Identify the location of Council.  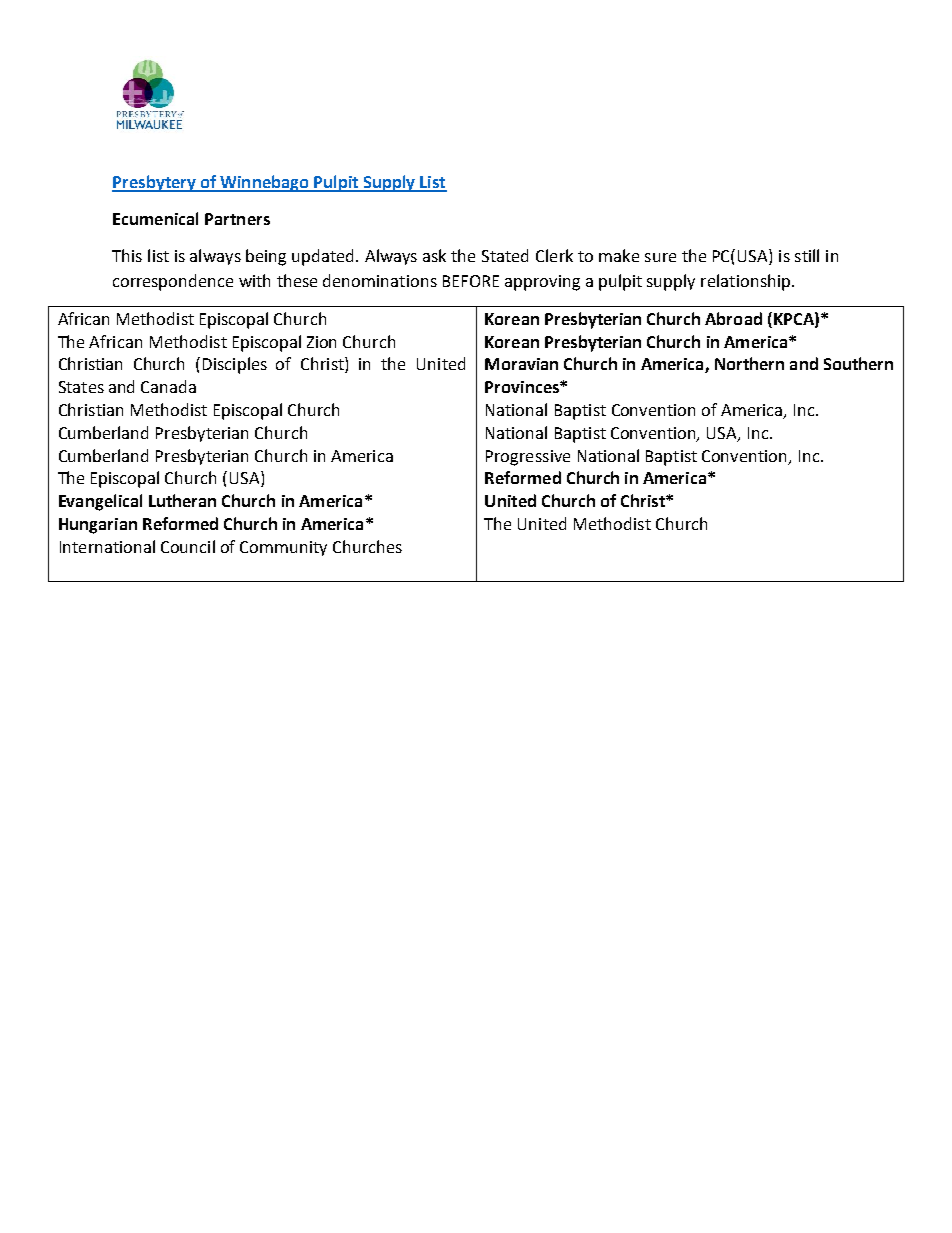
(188, 546).
